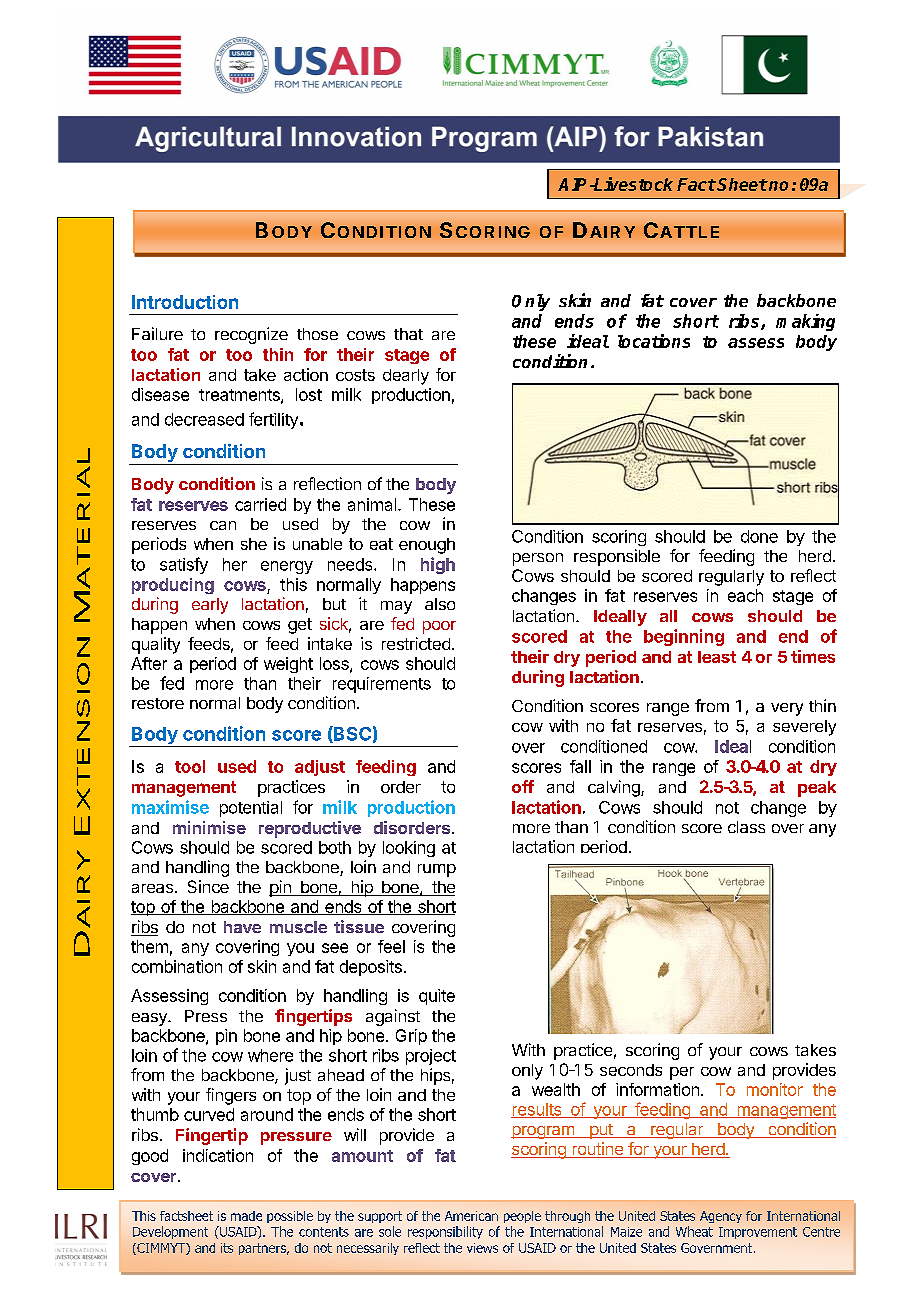  Describe the element at coordinates (439, 627) in the image. I see `poor` at that location.
